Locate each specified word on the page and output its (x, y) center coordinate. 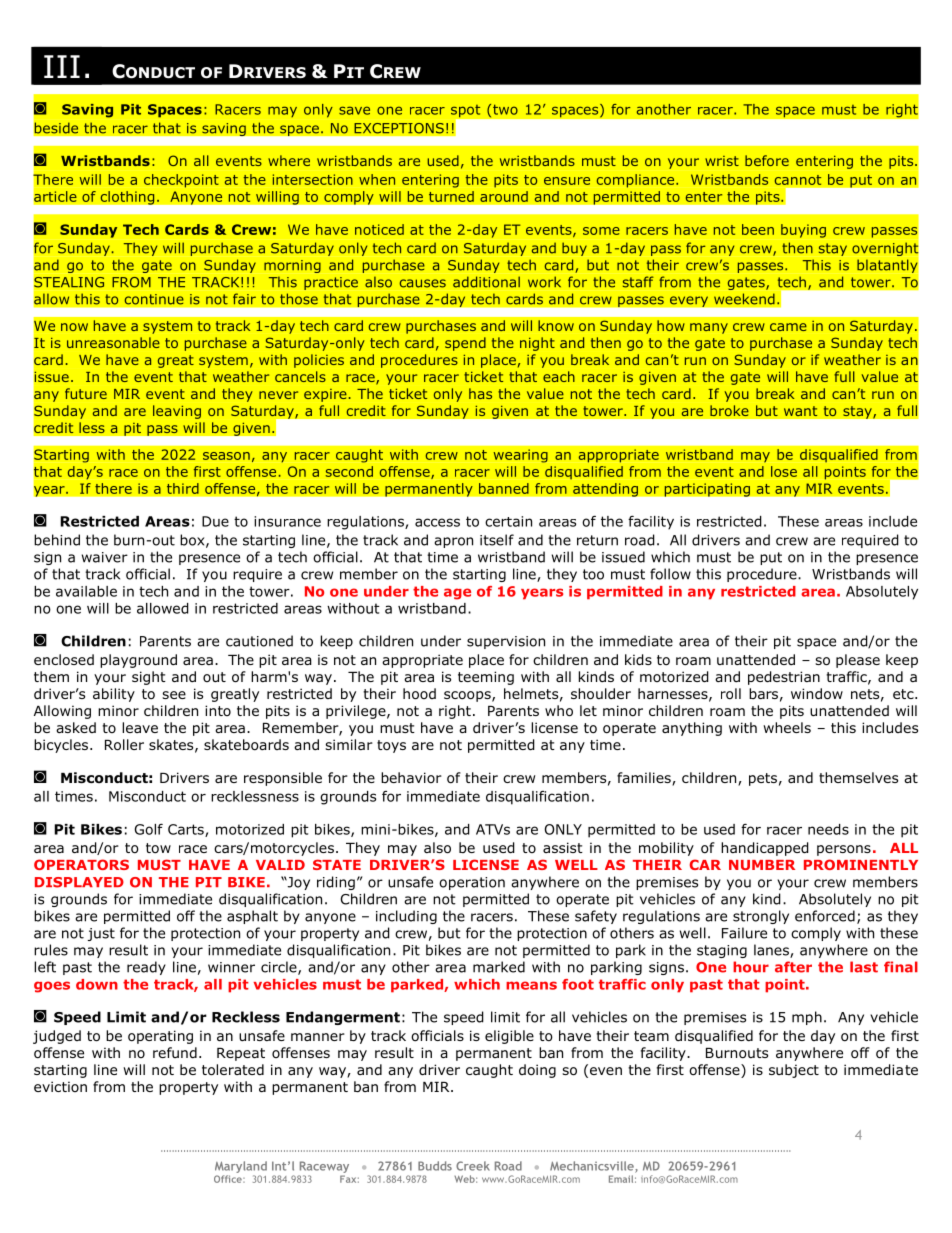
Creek (473, 1166)
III (62, 66)
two (505, 109)
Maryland (241, 1167)
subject (794, 1071)
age (457, 594)
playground (138, 661)
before (767, 160)
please (858, 661)
